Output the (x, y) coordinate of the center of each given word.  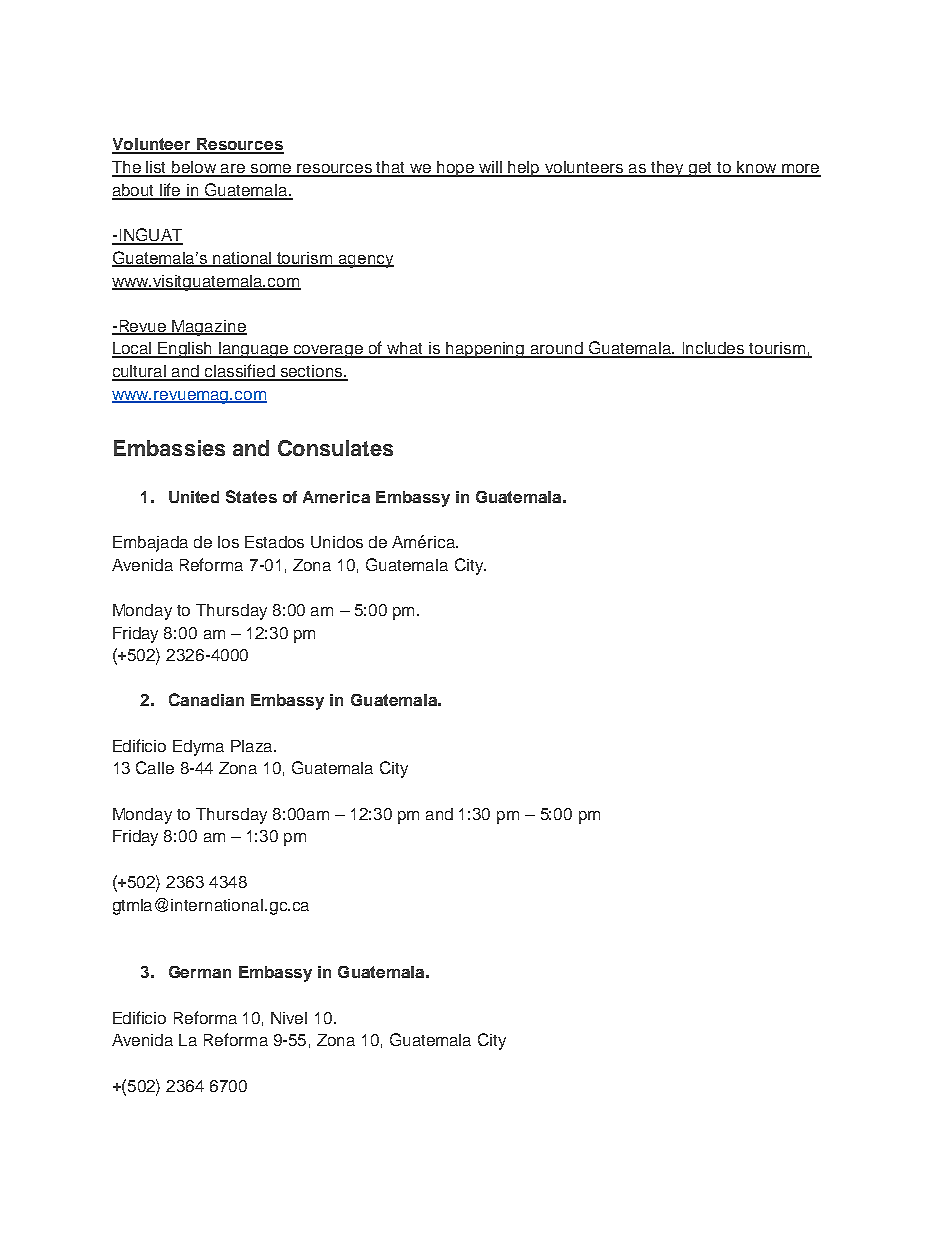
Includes (714, 349)
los (228, 542)
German (200, 972)
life (170, 191)
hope (456, 169)
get (701, 169)
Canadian (206, 699)
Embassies (169, 448)
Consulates (335, 448)
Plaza (253, 746)
